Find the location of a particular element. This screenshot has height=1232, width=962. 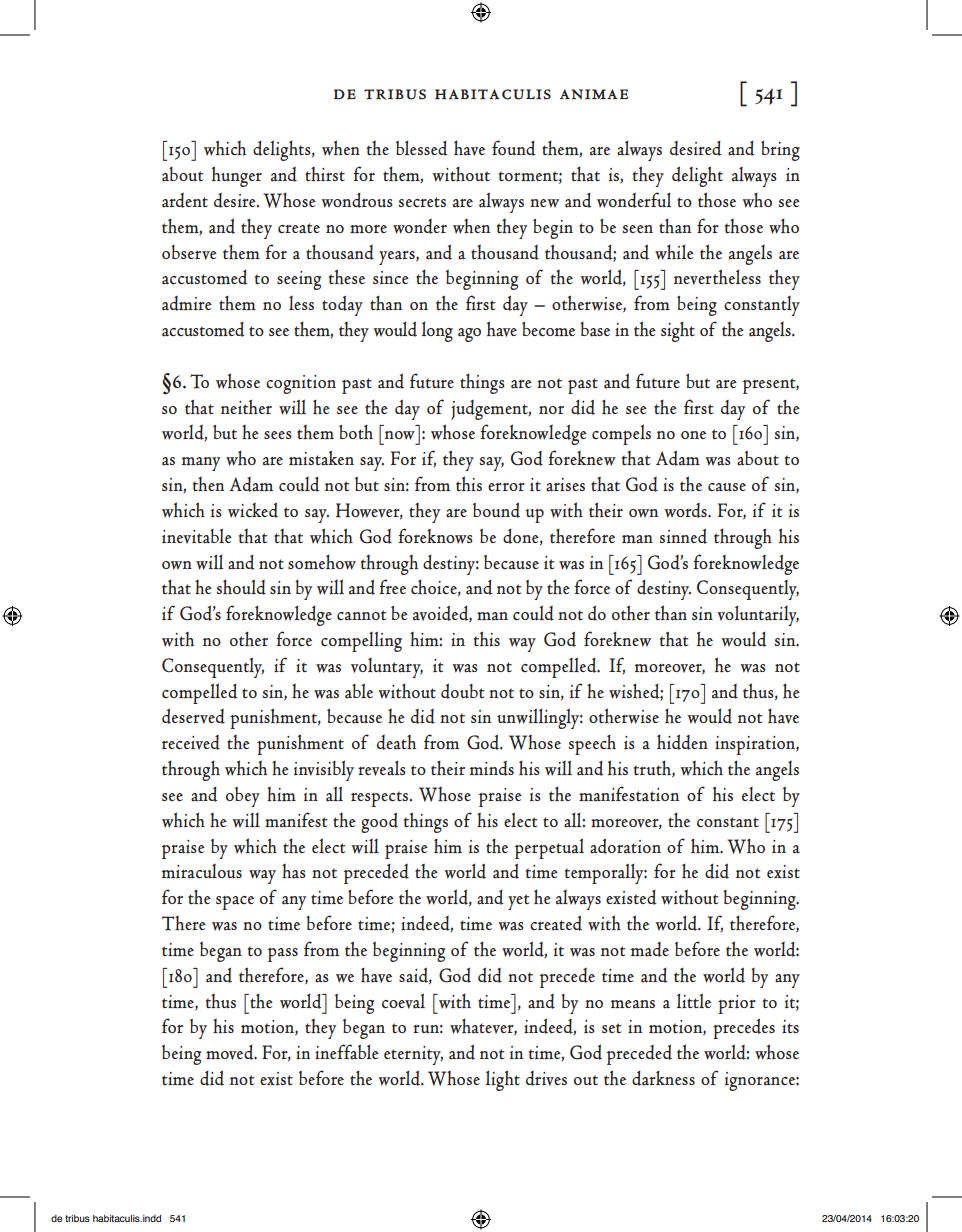

hunger is located at coordinates (237, 176).
